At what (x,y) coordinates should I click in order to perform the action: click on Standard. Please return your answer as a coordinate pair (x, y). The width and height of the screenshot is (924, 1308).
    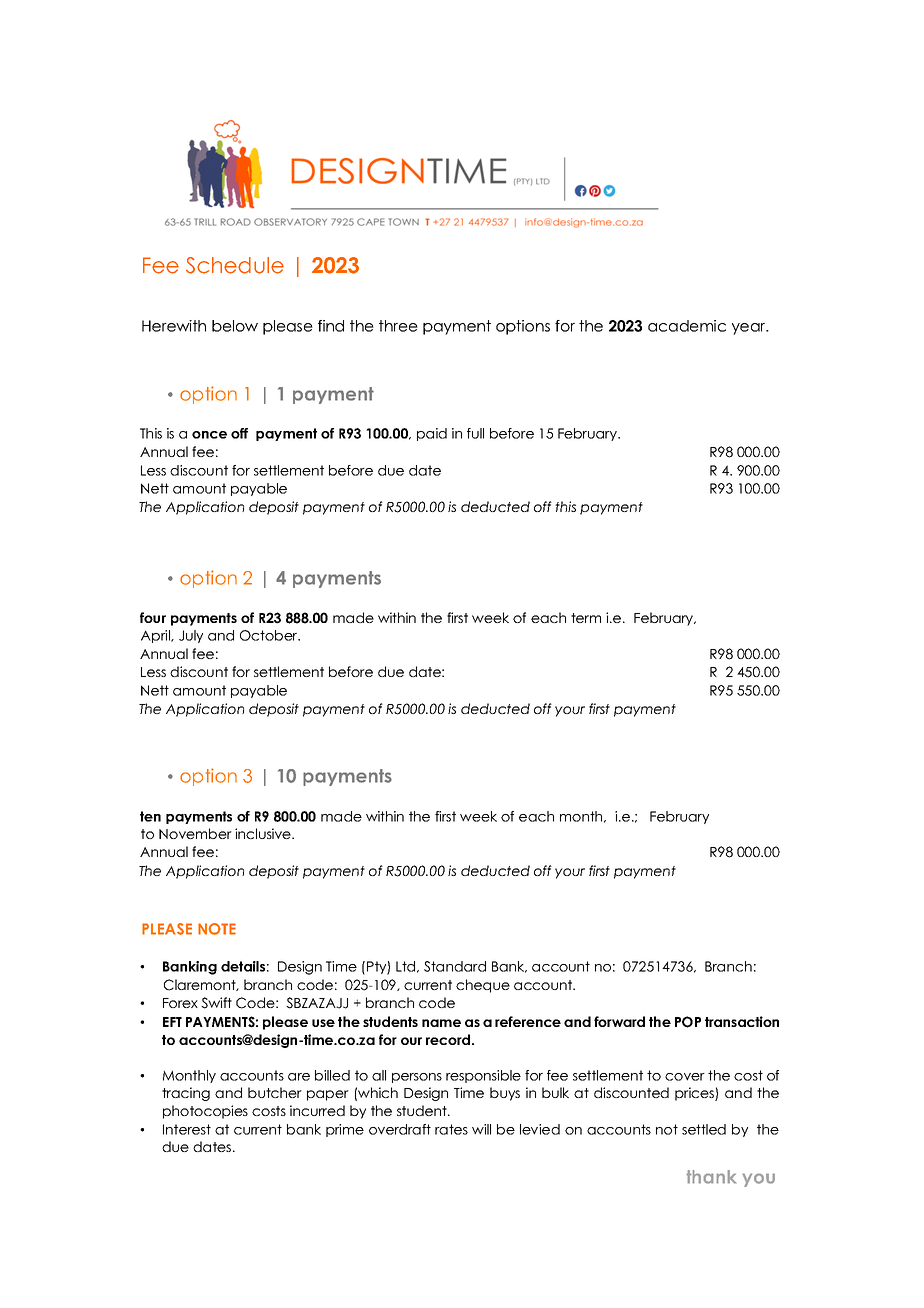
    Looking at the image, I should click on (455, 966).
